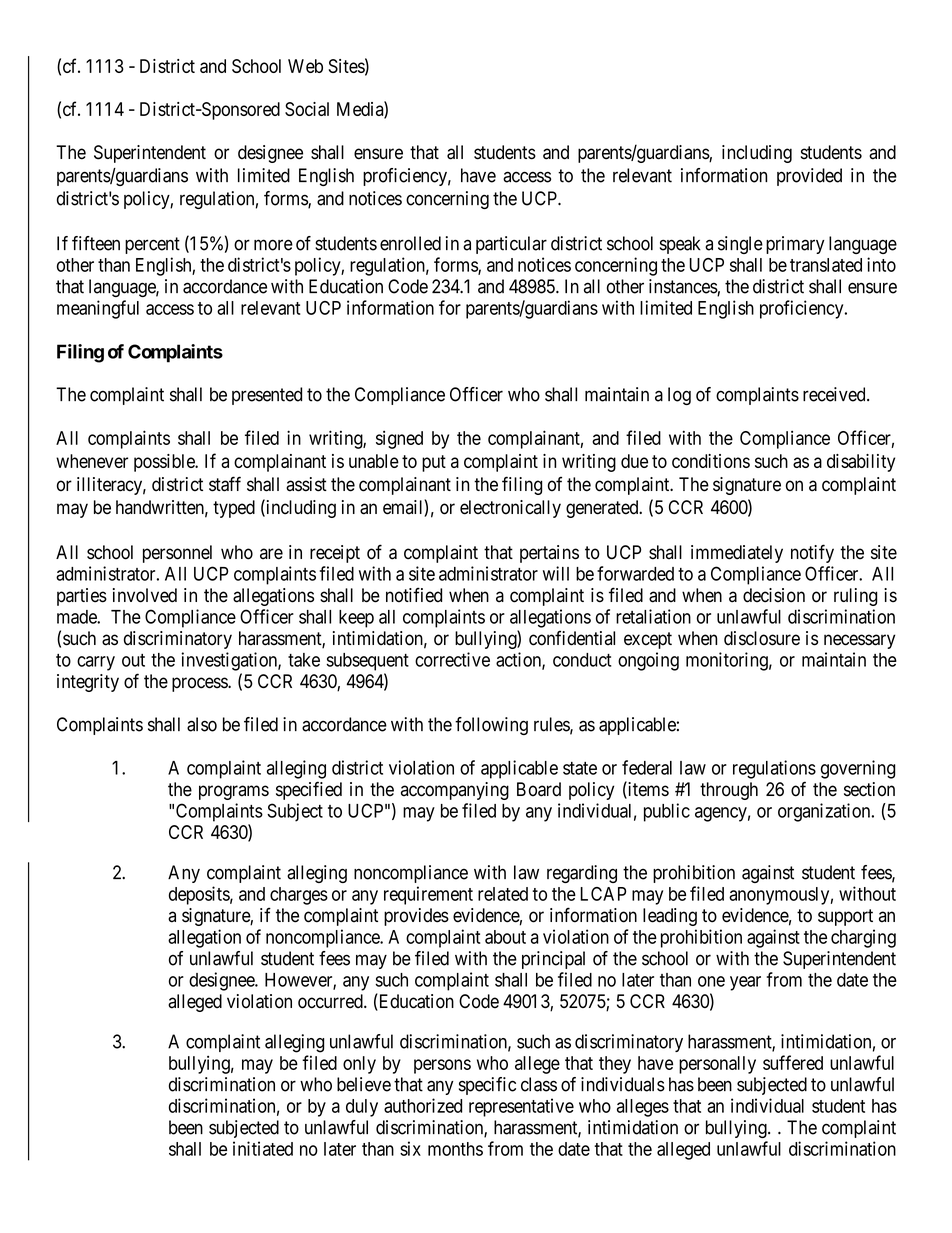 Image resolution: width=952 pixels, height=1233 pixels. Describe the element at coordinates (263, 1148) in the screenshot. I see `initiated` at that location.
